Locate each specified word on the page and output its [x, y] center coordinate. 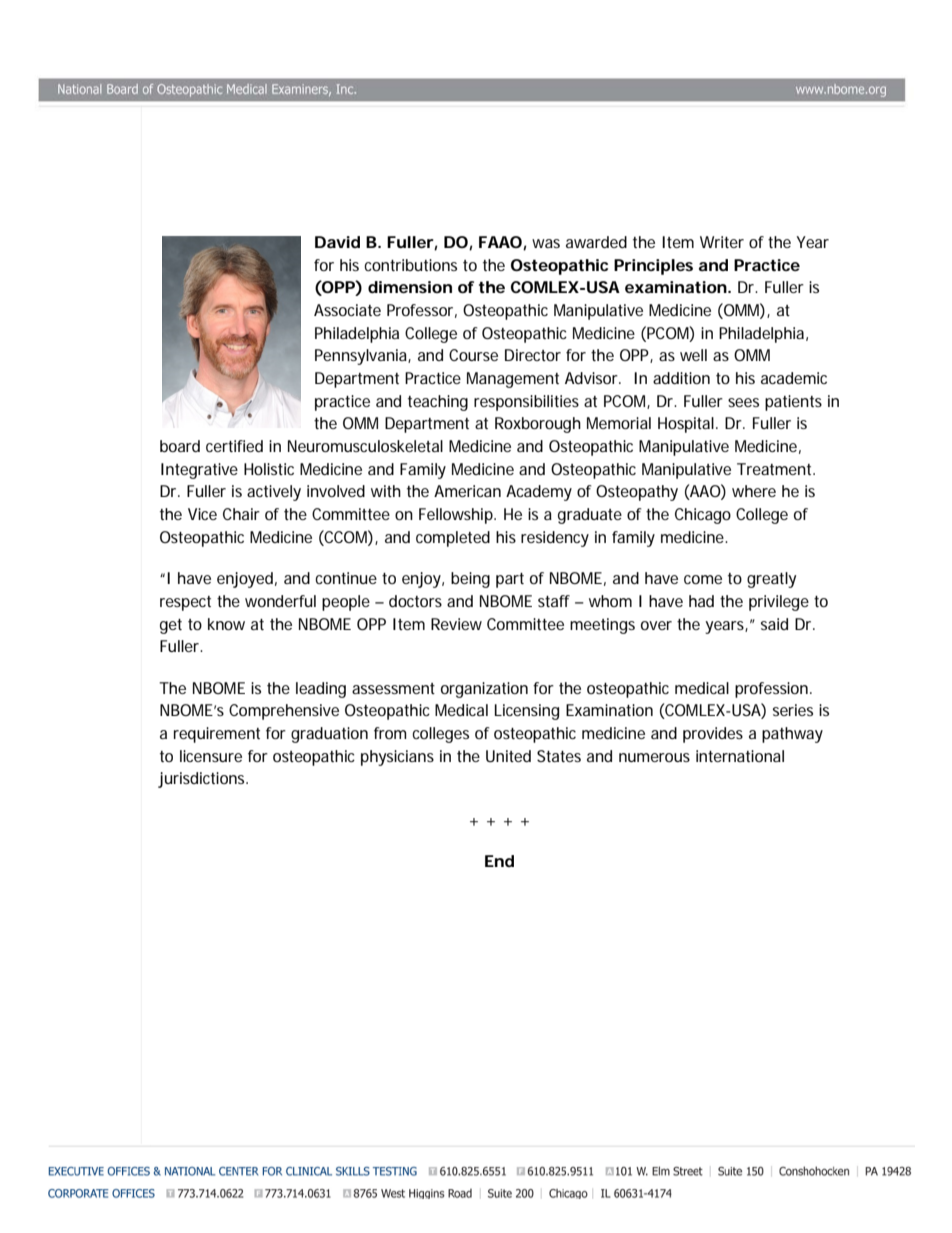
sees [743, 402]
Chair [241, 514]
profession [773, 690]
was [546, 243]
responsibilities [526, 403]
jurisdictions [203, 780]
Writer [722, 242]
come [703, 579]
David [337, 242]
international [740, 756]
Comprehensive [284, 712]
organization [484, 690]
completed [453, 539]
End [499, 861]
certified [234, 446]
